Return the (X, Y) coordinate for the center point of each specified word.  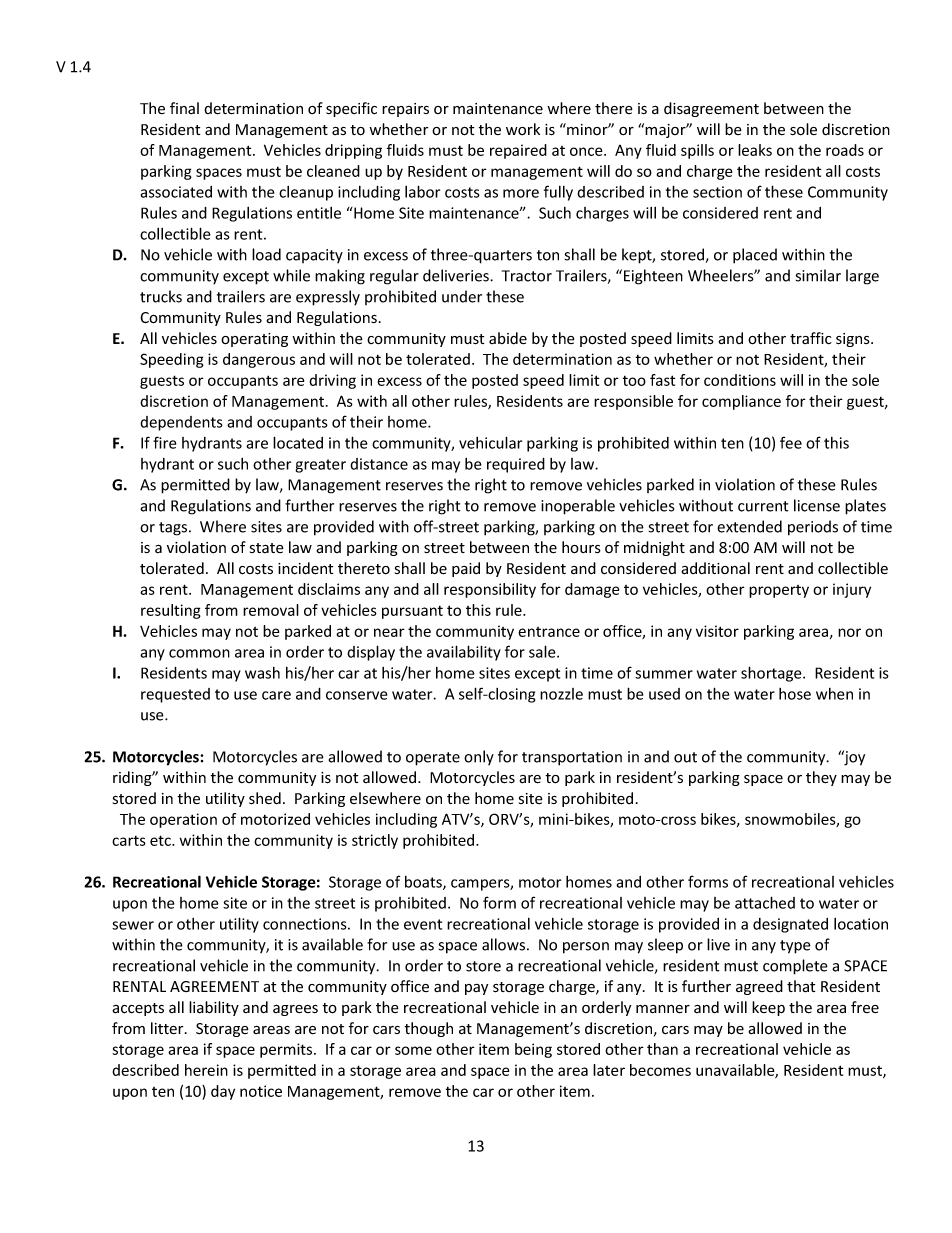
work (523, 129)
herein (206, 1070)
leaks (755, 150)
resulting (171, 611)
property (779, 591)
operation (183, 820)
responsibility (490, 590)
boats (424, 883)
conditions (740, 380)
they (821, 778)
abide (508, 338)
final (184, 108)
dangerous (259, 360)
